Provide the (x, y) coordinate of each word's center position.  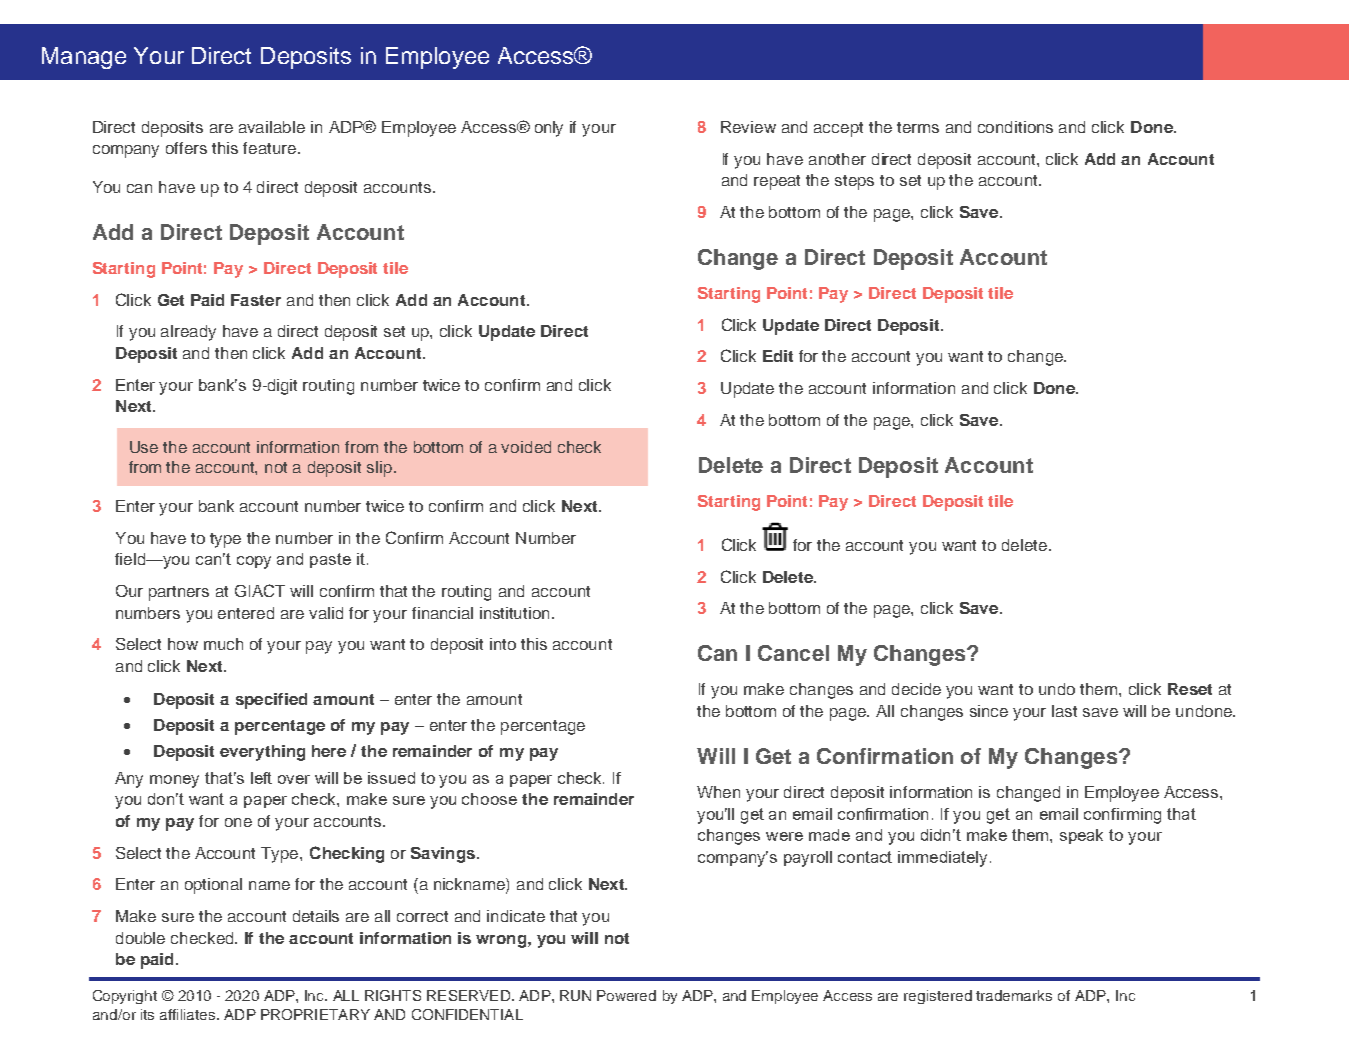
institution (516, 613)
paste (330, 560)
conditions (1015, 127)
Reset (1190, 689)
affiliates (189, 1014)
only (549, 129)
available (272, 127)
